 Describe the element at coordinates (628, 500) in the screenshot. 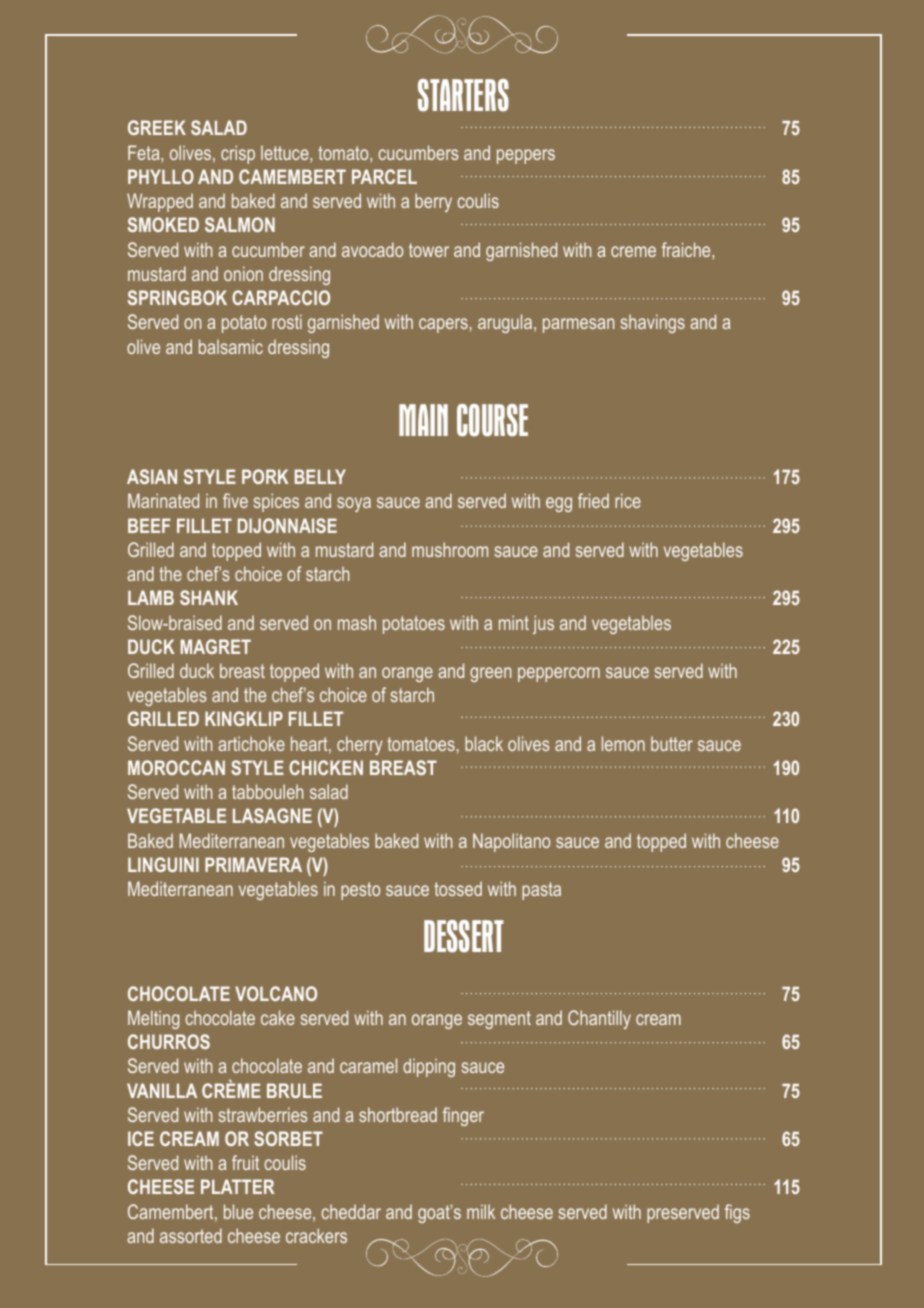

I see `rice` at that location.
